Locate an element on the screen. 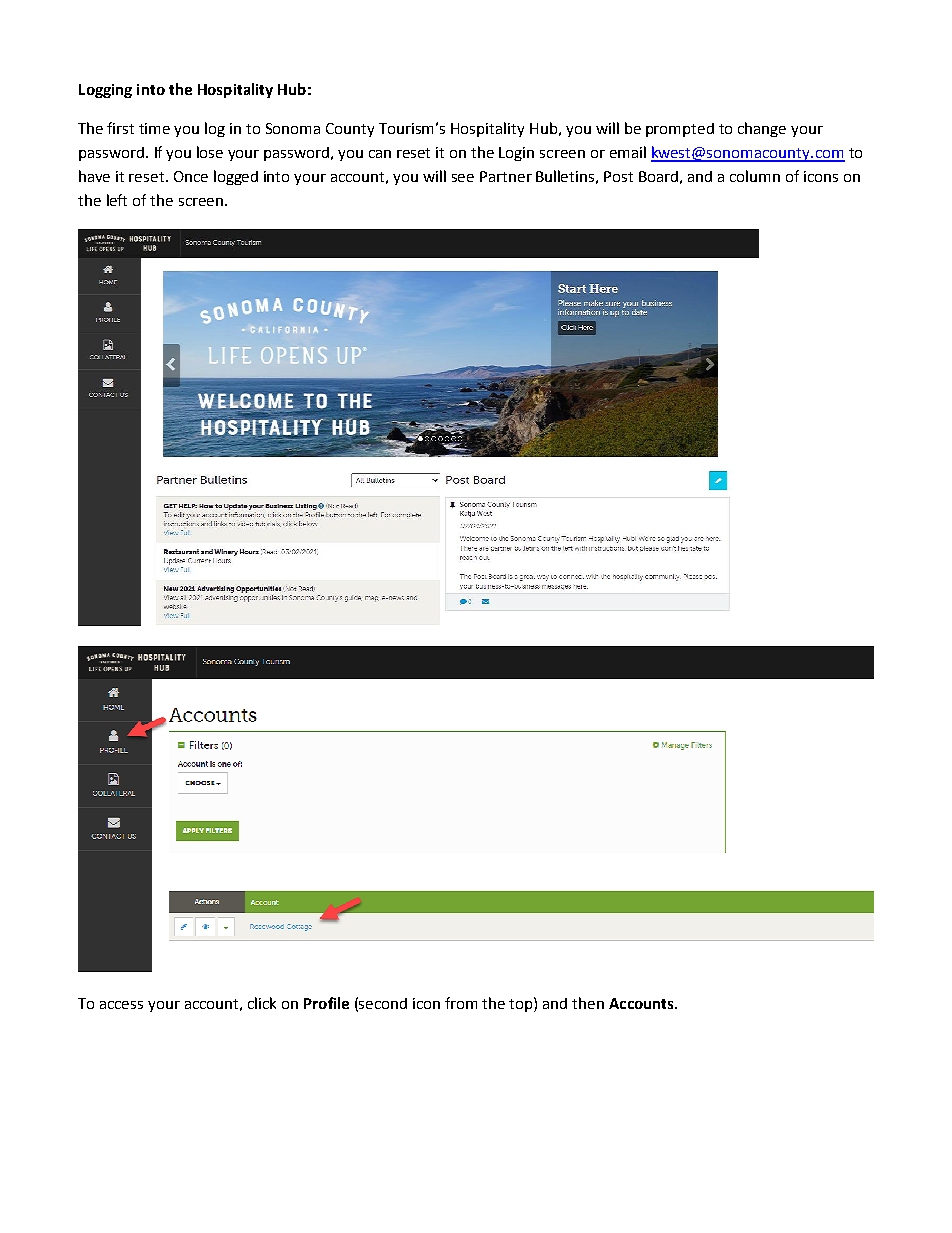  click is located at coordinates (262, 1003).
